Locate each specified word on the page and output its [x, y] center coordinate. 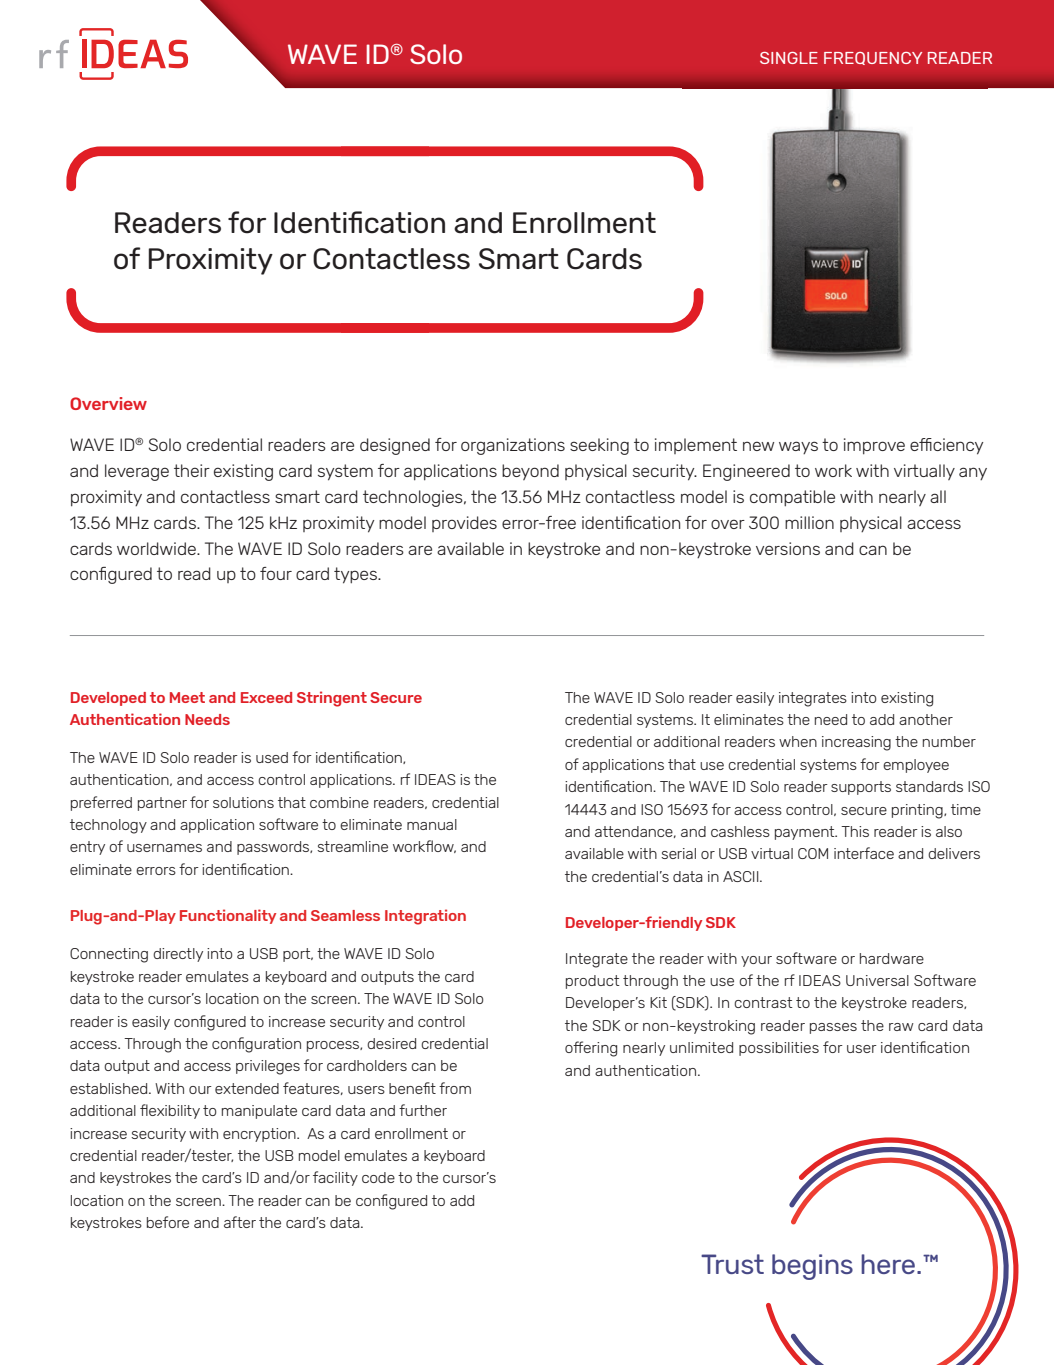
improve [874, 446]
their [192, 470]
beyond [530, 472]
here [888, 1264]
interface [864, 853]
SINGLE [789, 58]
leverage [137, 472]
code [378, 1177]
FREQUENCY [873, 58]
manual [432, 824]
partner [162, 804]
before [168, 1222]
